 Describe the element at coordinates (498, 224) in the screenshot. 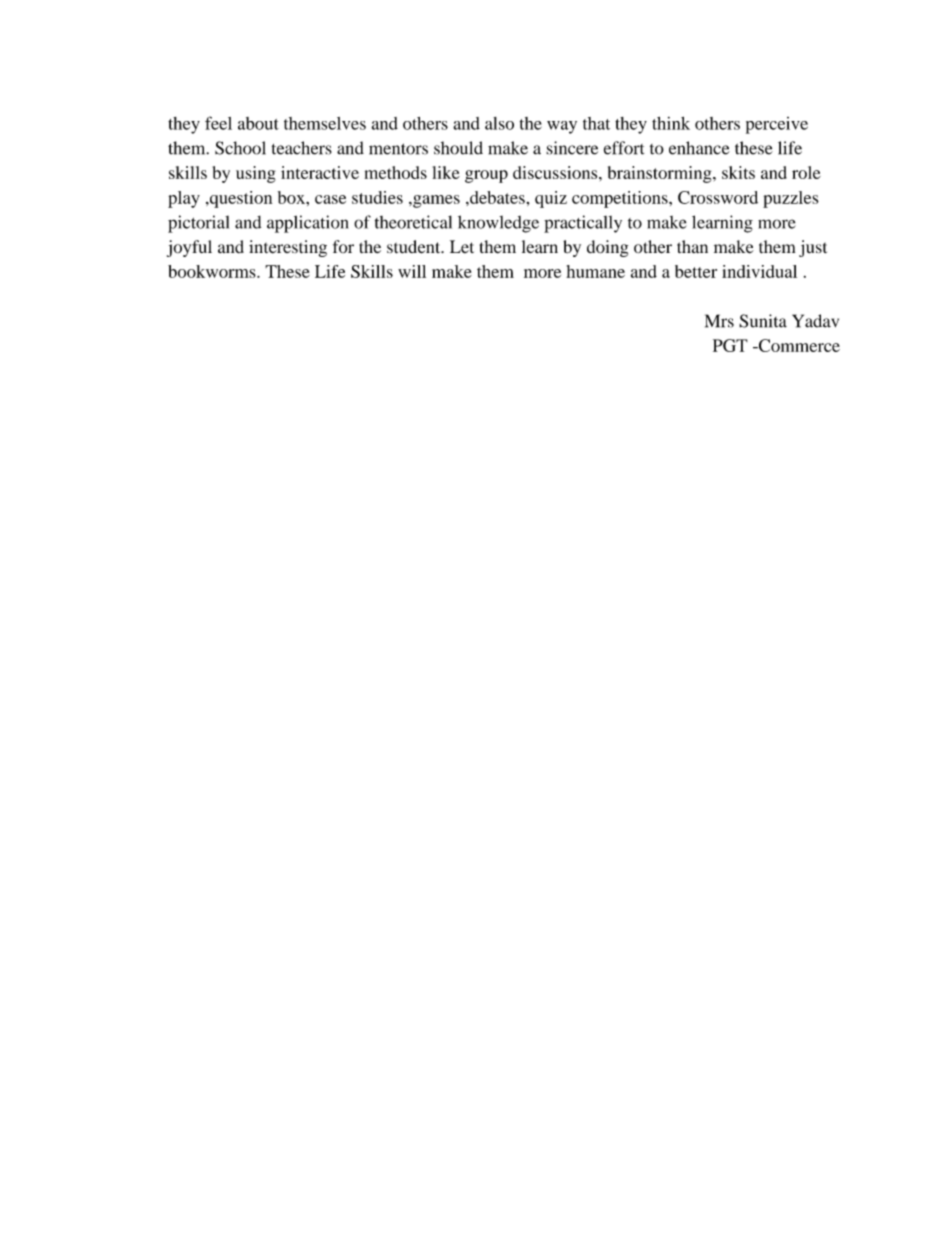

I see `knowledge` at that location.
